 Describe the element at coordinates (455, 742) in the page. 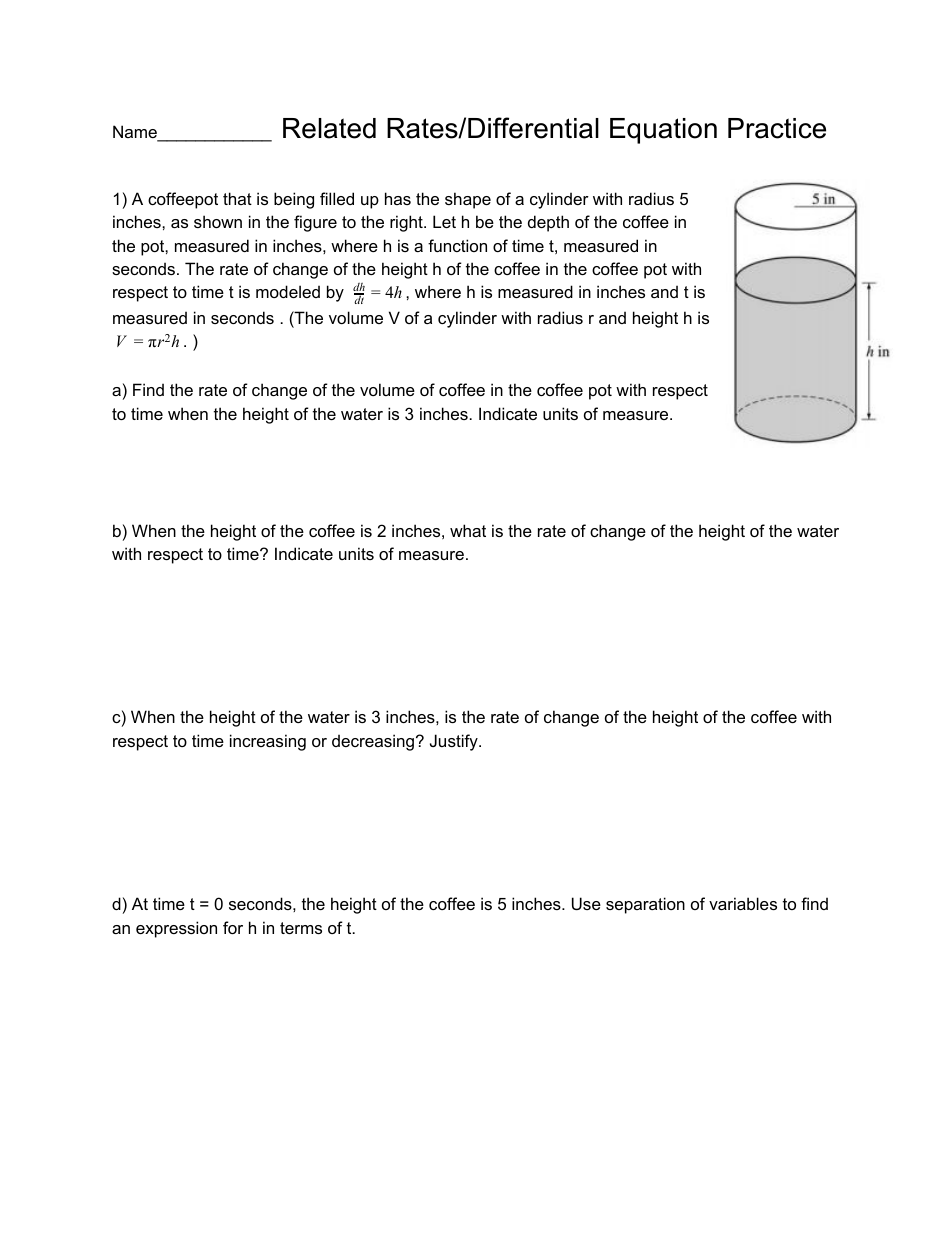

I see `Justify` at that location.
